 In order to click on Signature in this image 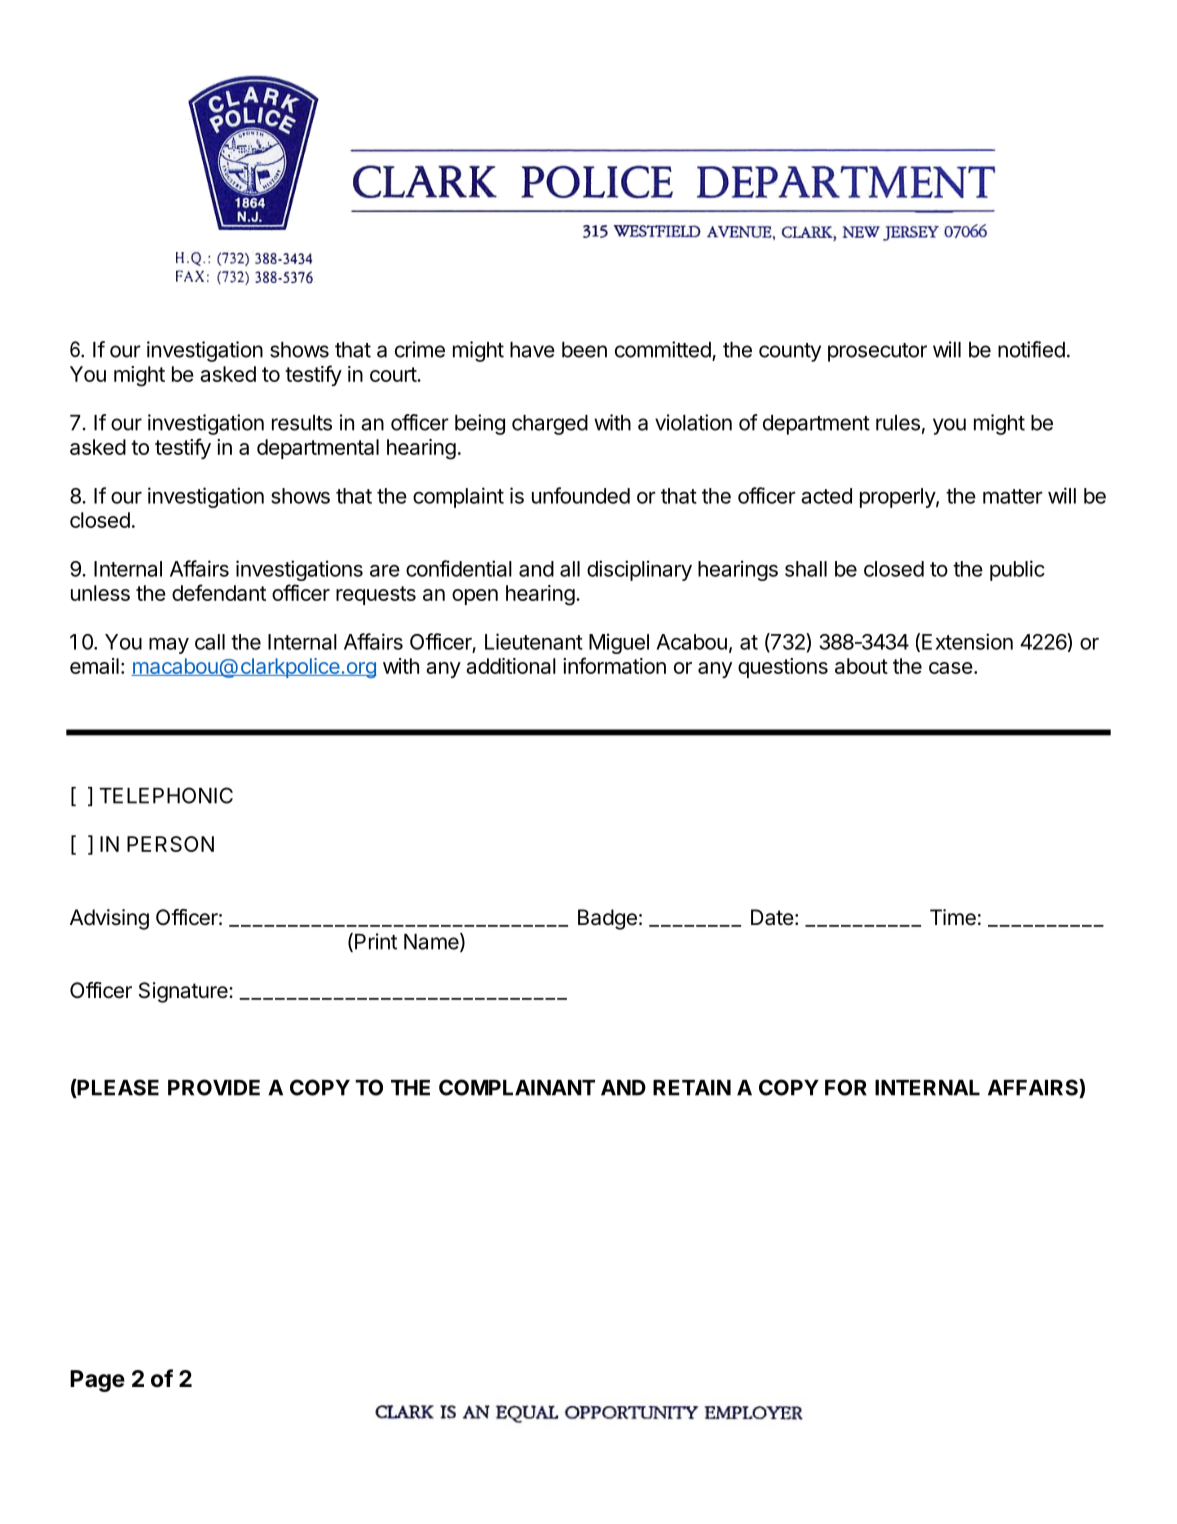, I will do `click(184, 992)`.
